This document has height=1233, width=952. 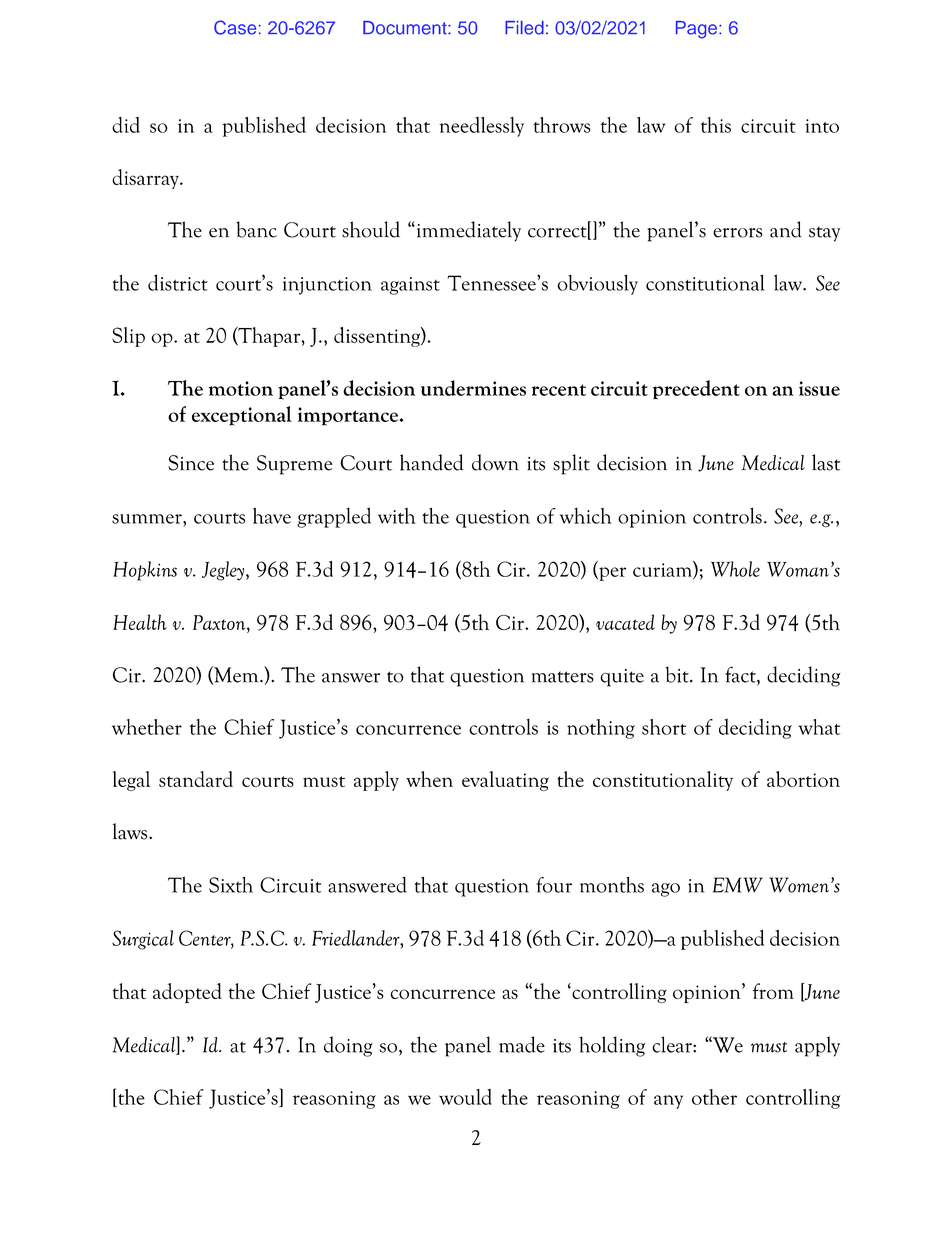 What do you see at coordinates (235, 27) in the document?
I see `Case` at bounding box center [235, 27].
